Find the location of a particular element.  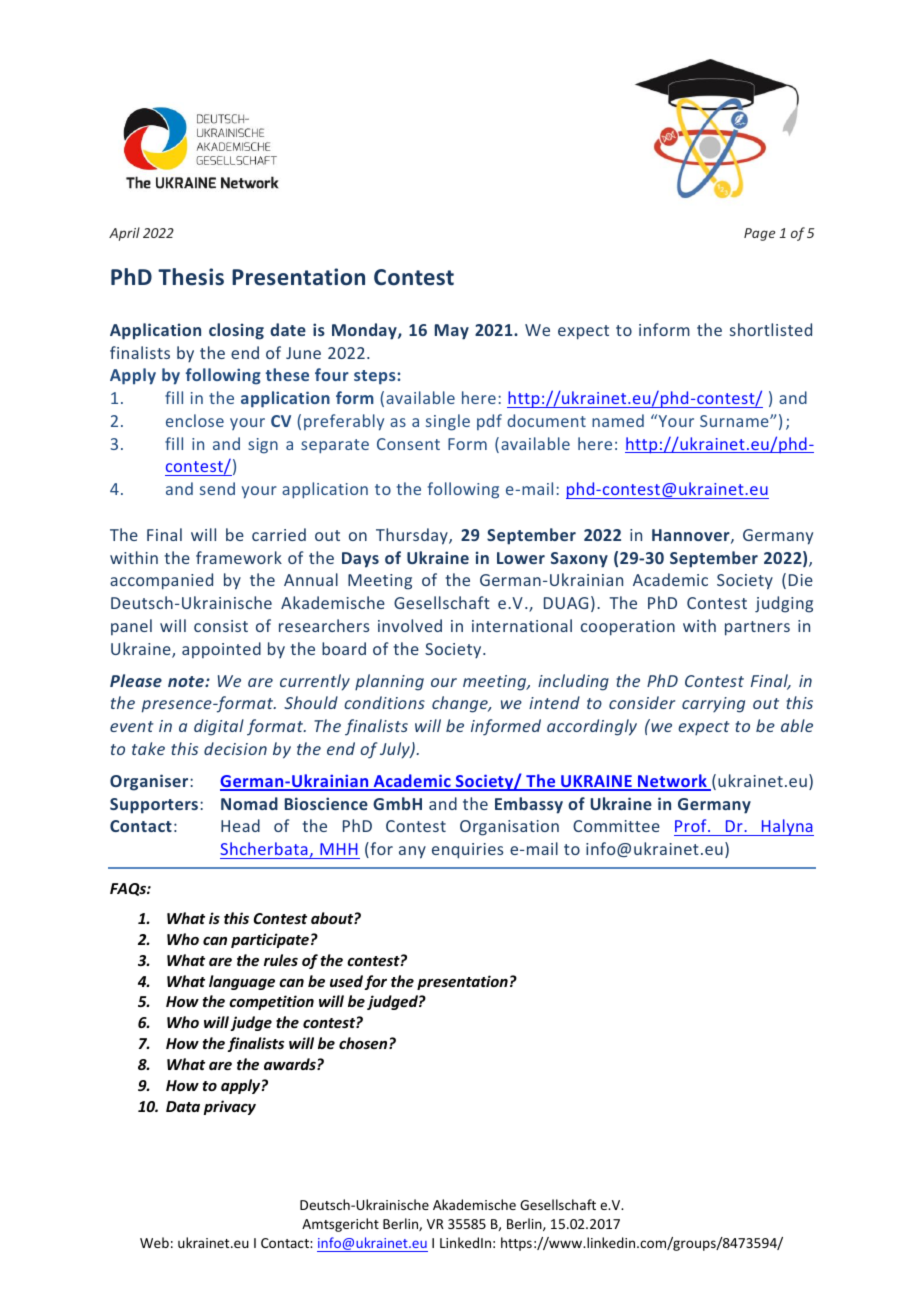

Page is located at coordinates (759, 234).
